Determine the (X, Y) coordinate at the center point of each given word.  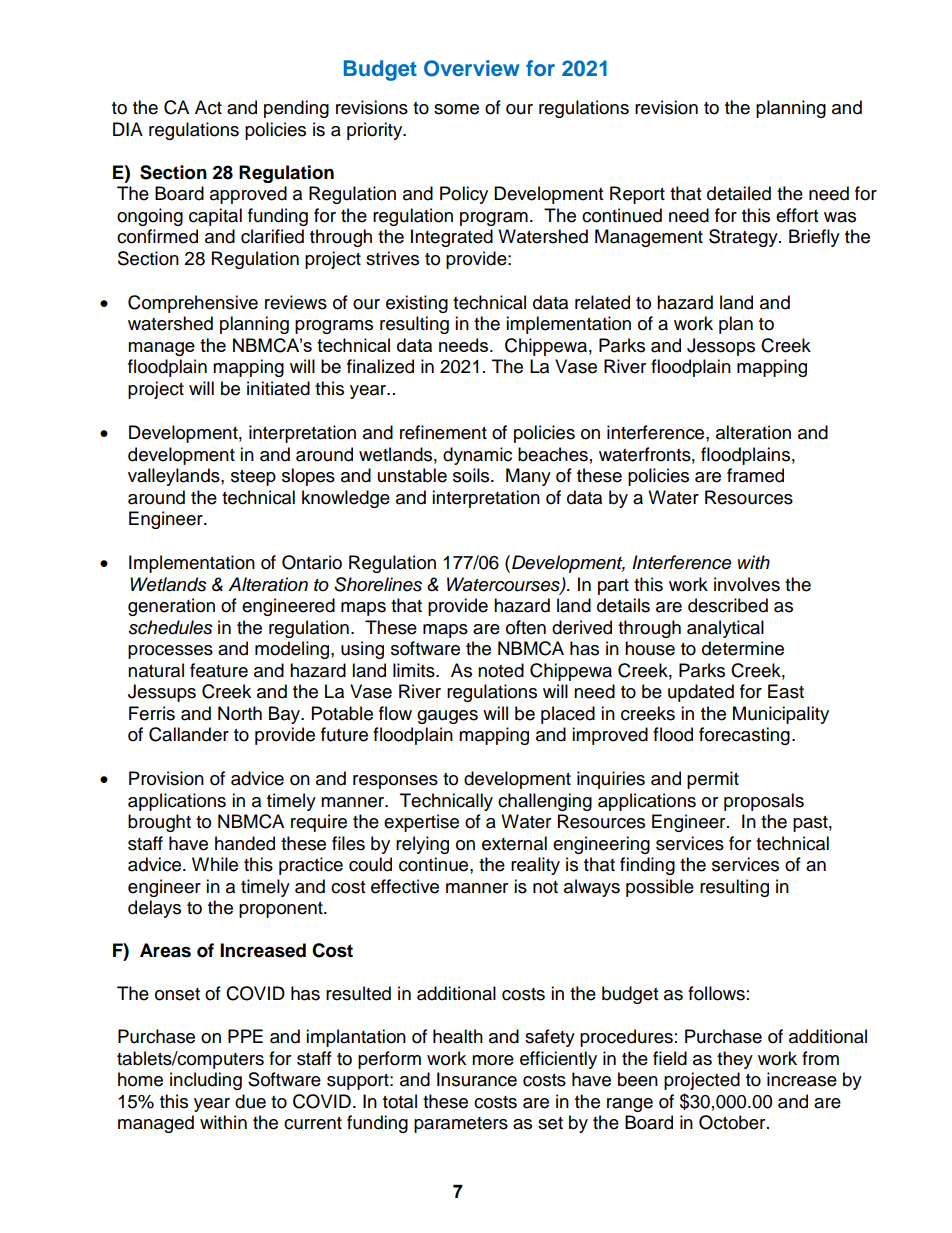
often (526, 627)
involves (747, 584)
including (206, 1081)
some (456, 109)
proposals (764, 802)
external (514, 843)
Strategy (744, 238)
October (733, 1122)
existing (417, 304)
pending (296, 109)
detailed (739, 193)
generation (171, 607)
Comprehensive (193, 304)
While (215, 864)
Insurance (477, 1079)
